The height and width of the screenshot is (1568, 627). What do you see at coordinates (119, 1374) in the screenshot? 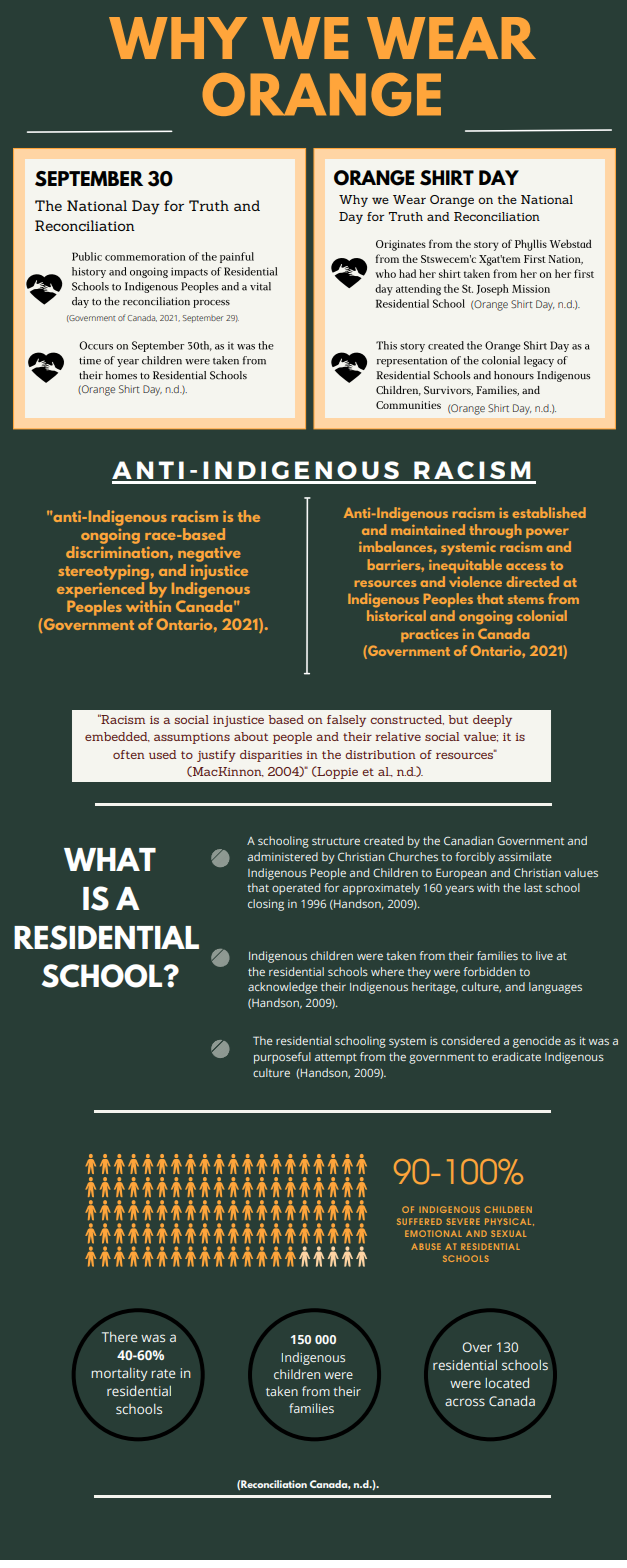
I see `mortality` at bounding box center [119, 1374].
